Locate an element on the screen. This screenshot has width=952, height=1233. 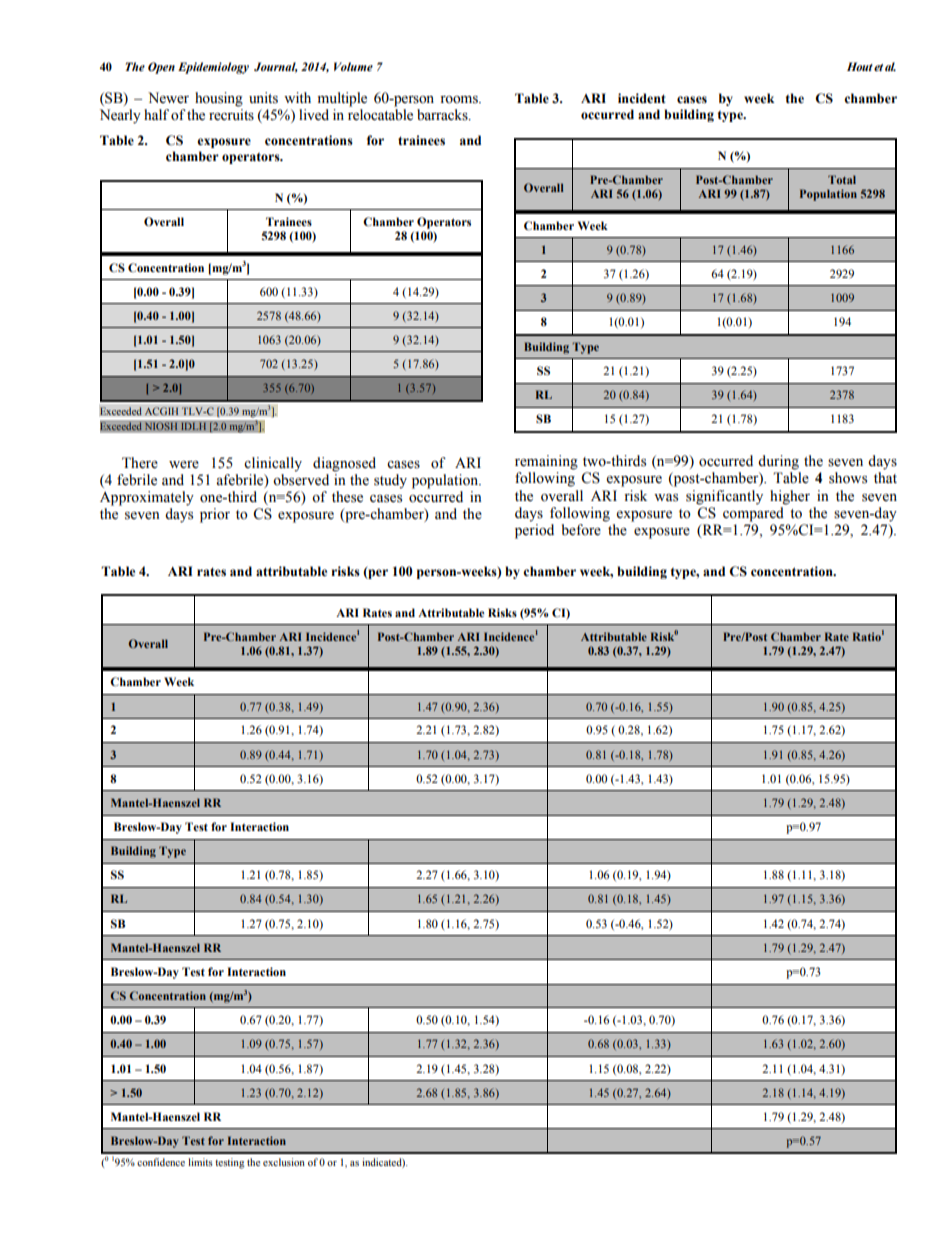
period is located at coordinates (534, 531).
